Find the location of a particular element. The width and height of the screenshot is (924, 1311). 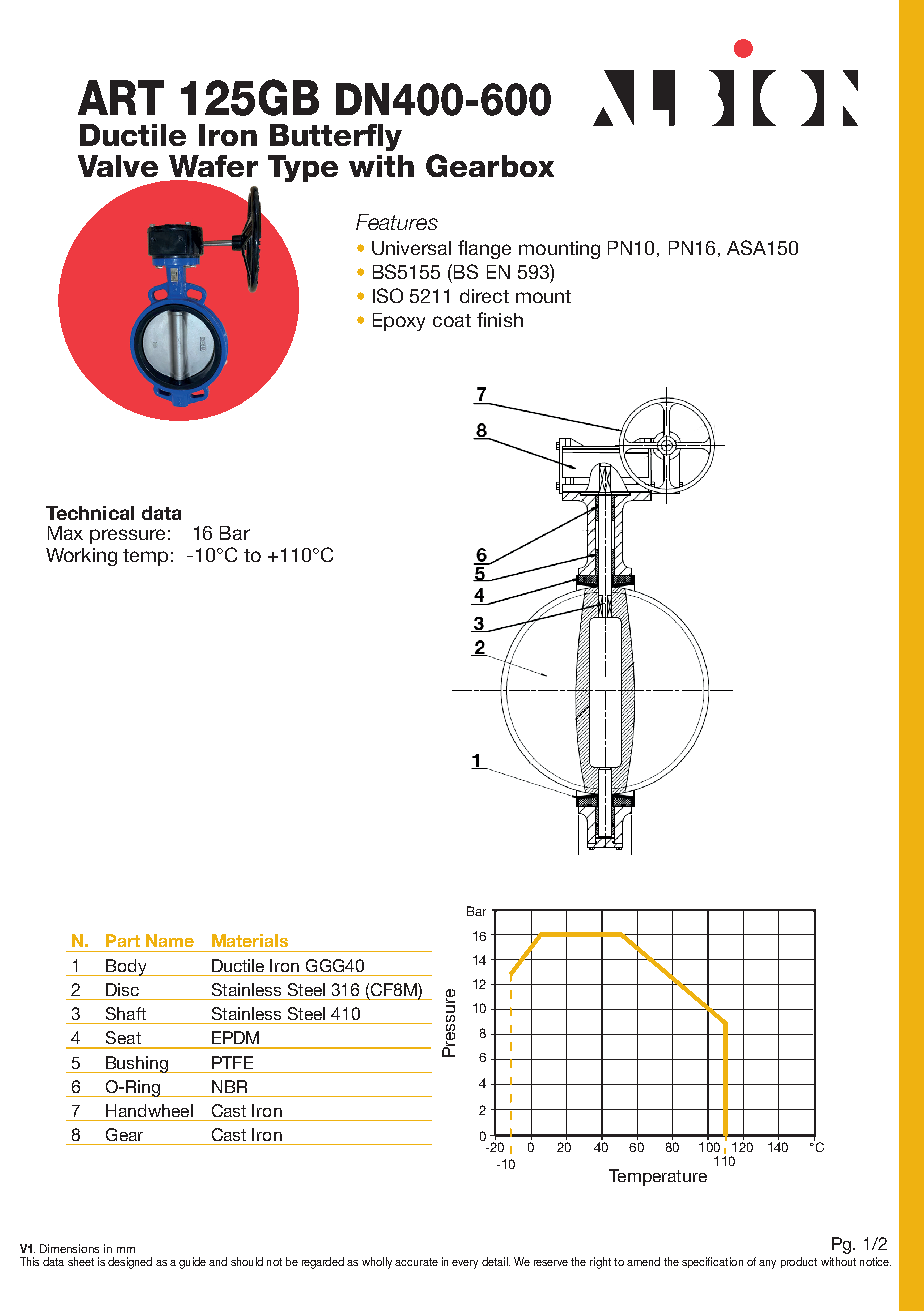

designed is located at coordinates (130, 1263).
